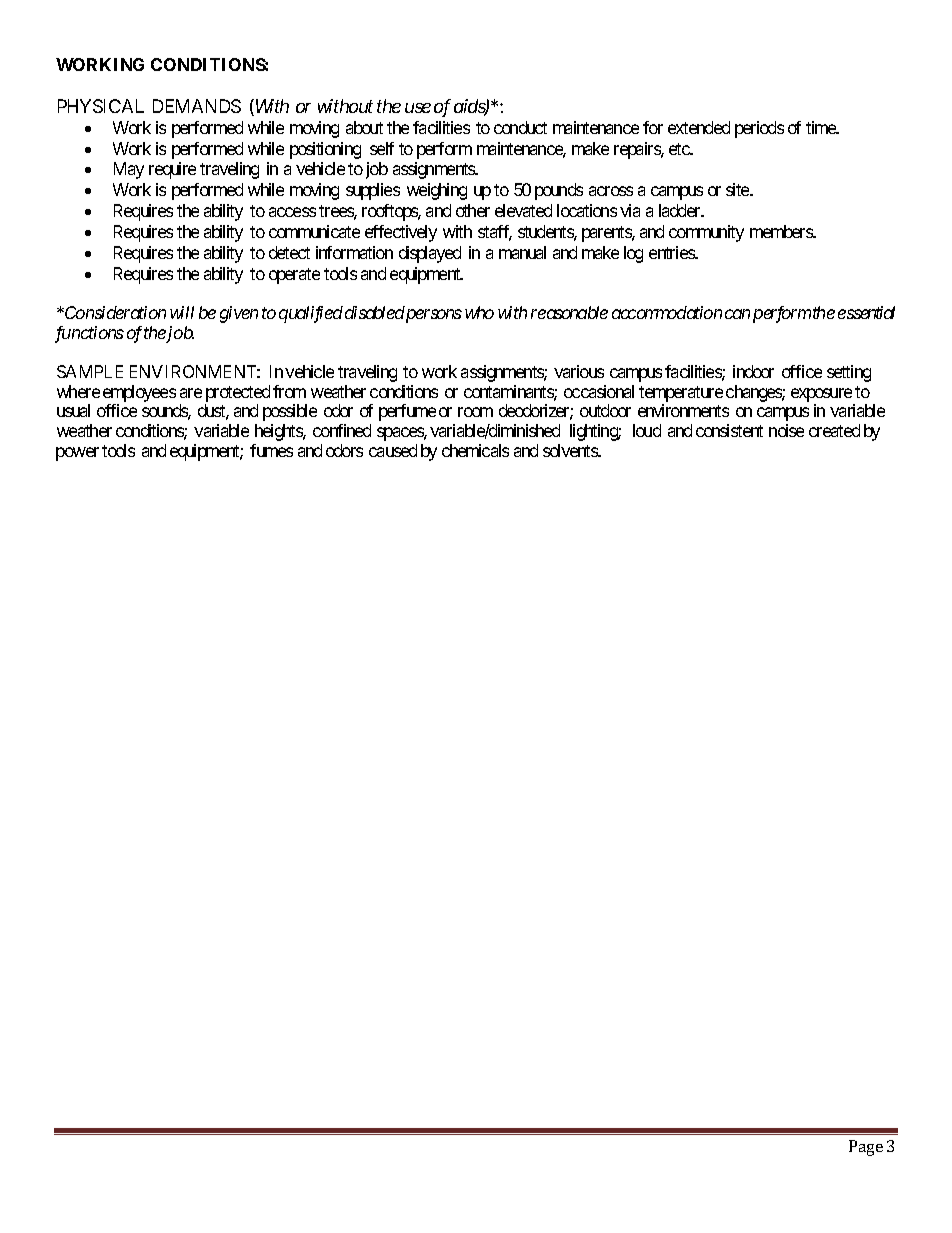  Describe the element at coordinates (294, 276) in the screenshot. I see `operate` at that location.
